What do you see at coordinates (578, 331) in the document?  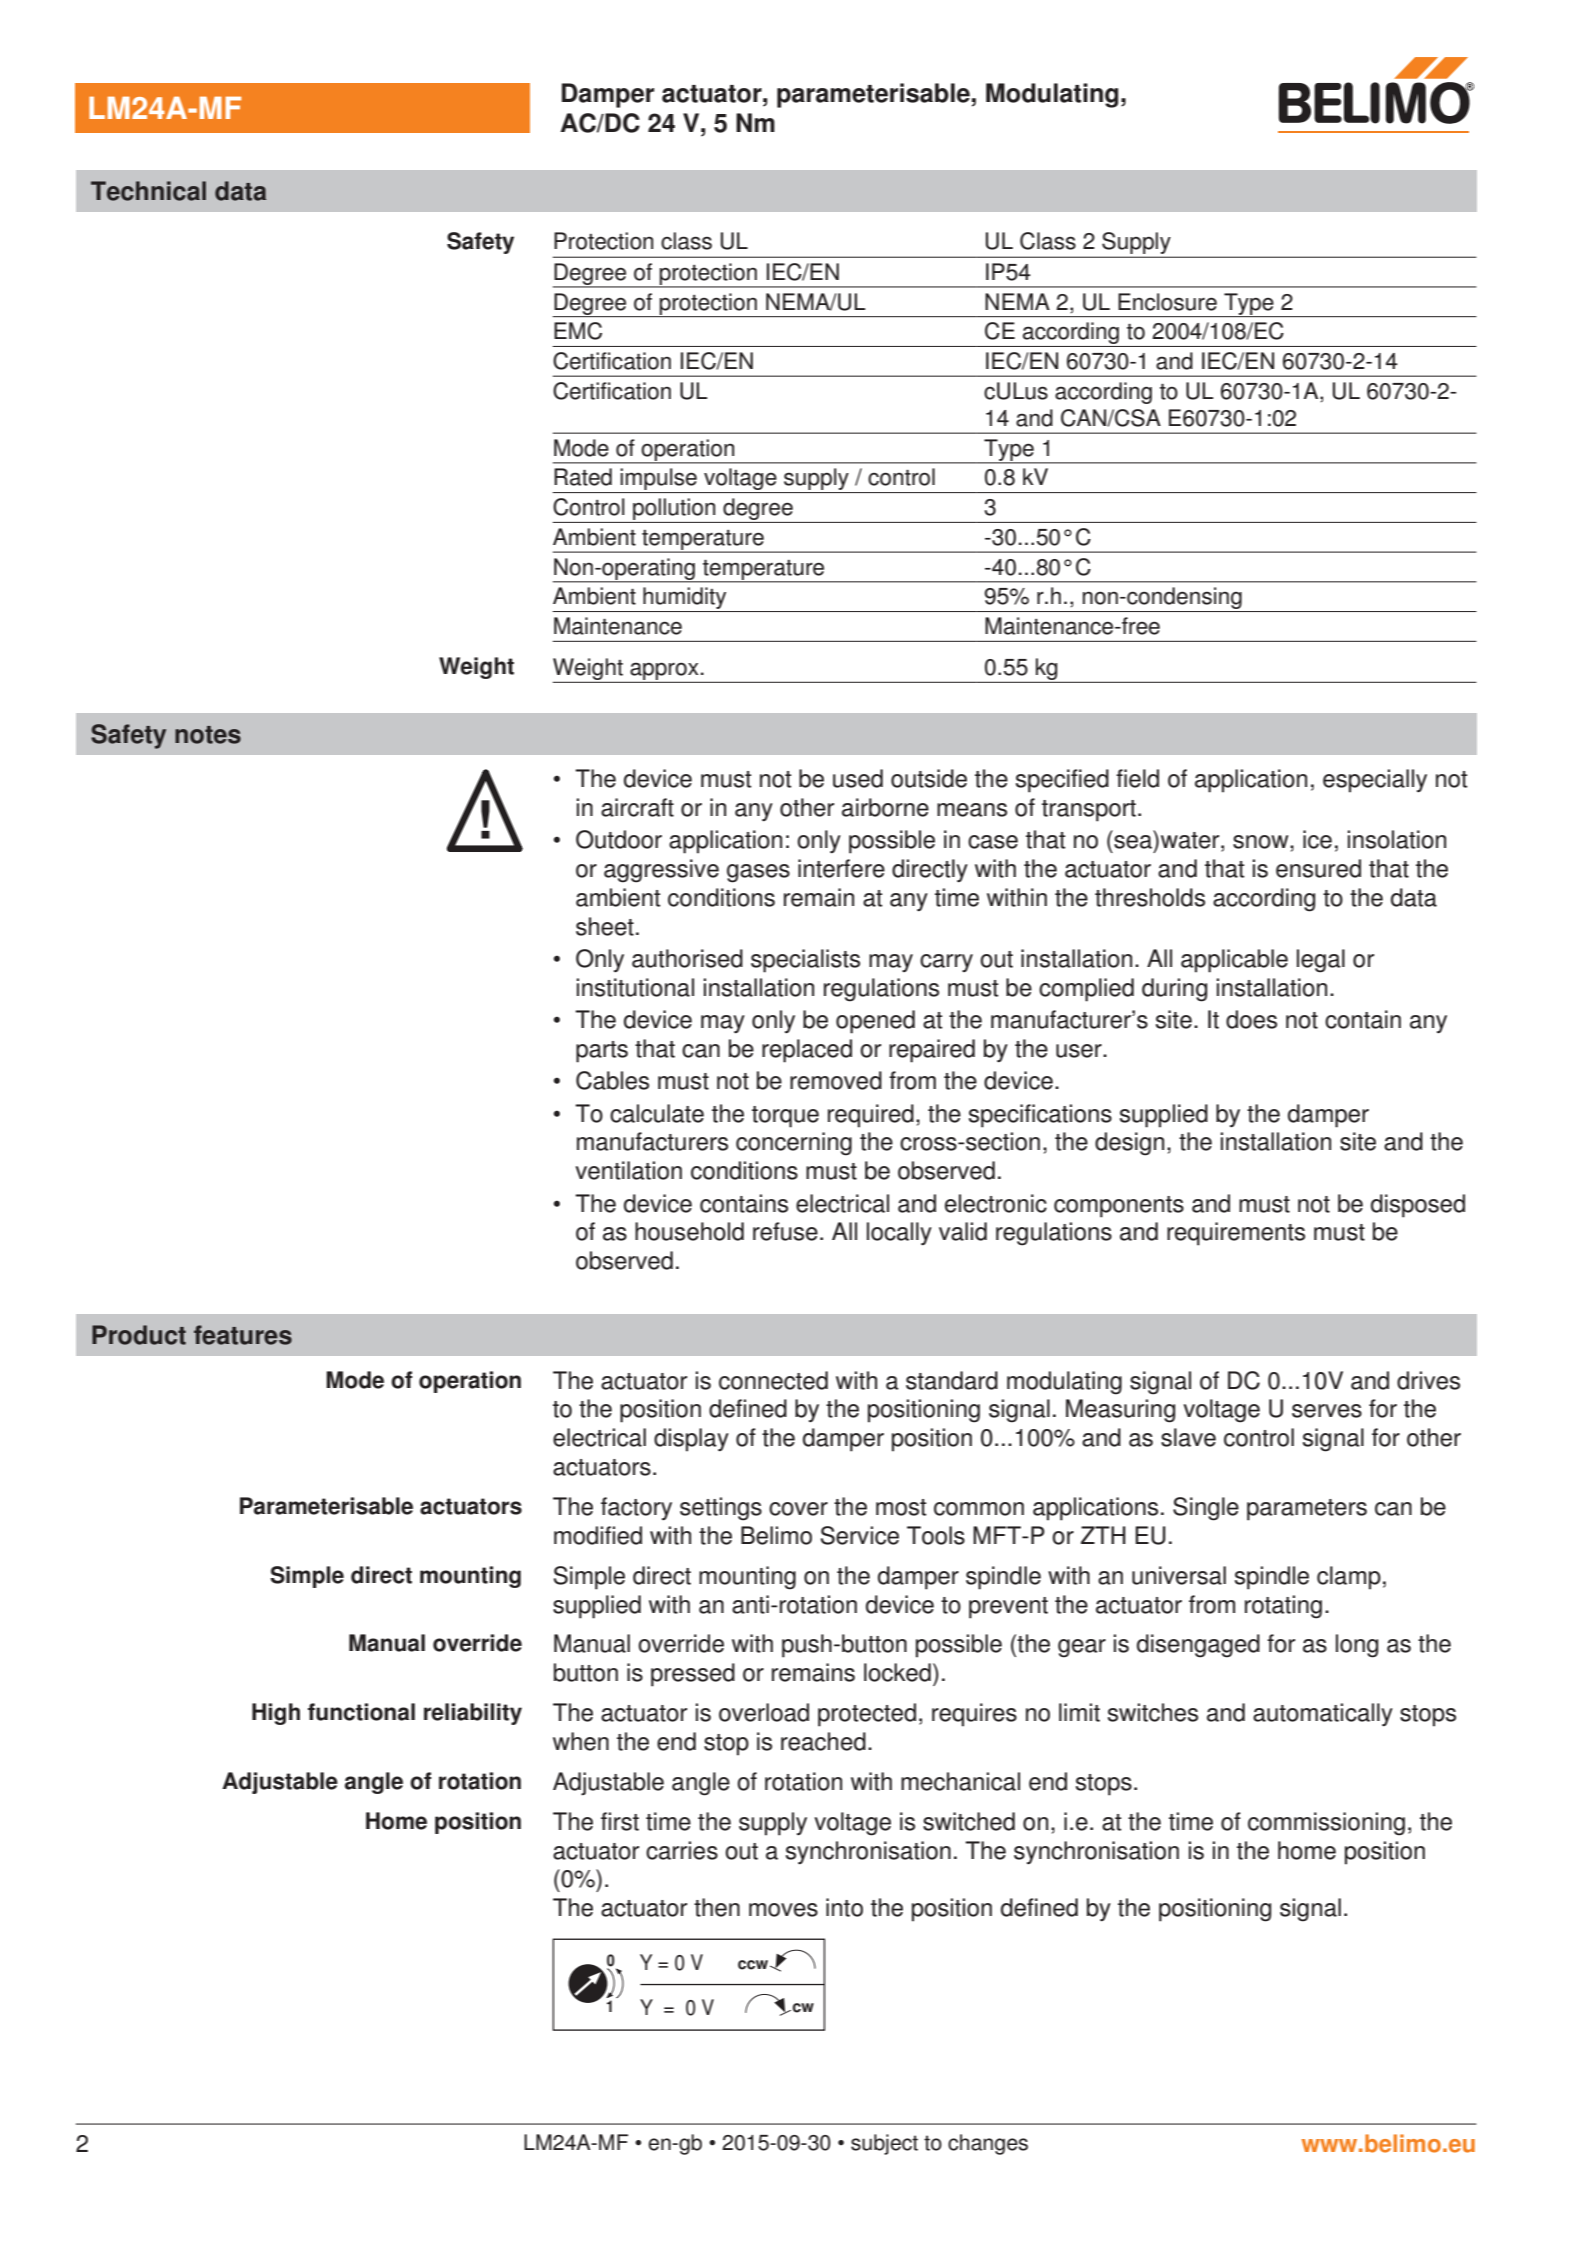 I see `EMC` at bounding box center [578, 331].
